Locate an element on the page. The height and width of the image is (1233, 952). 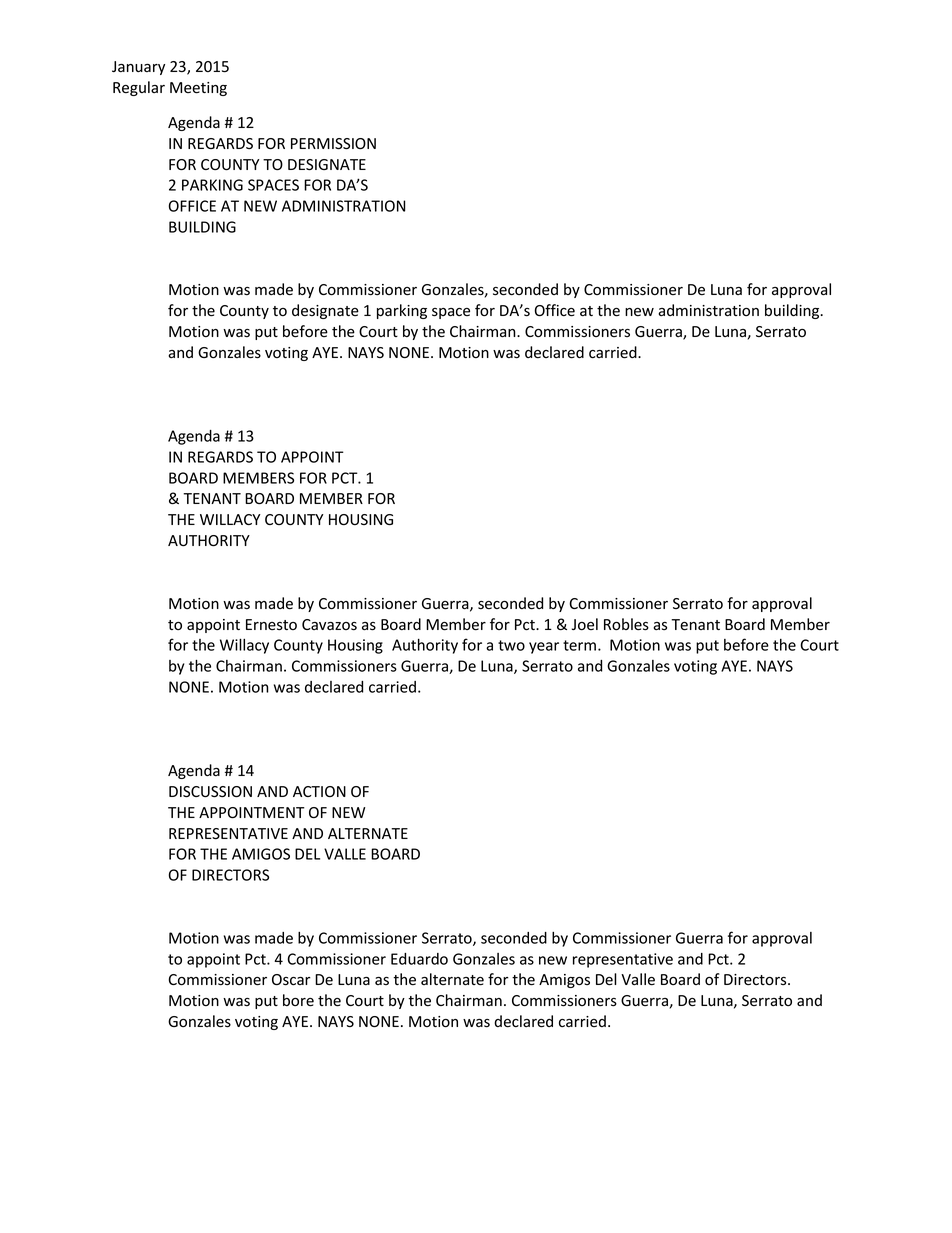
Joel is located at coordinates (585, 624).
